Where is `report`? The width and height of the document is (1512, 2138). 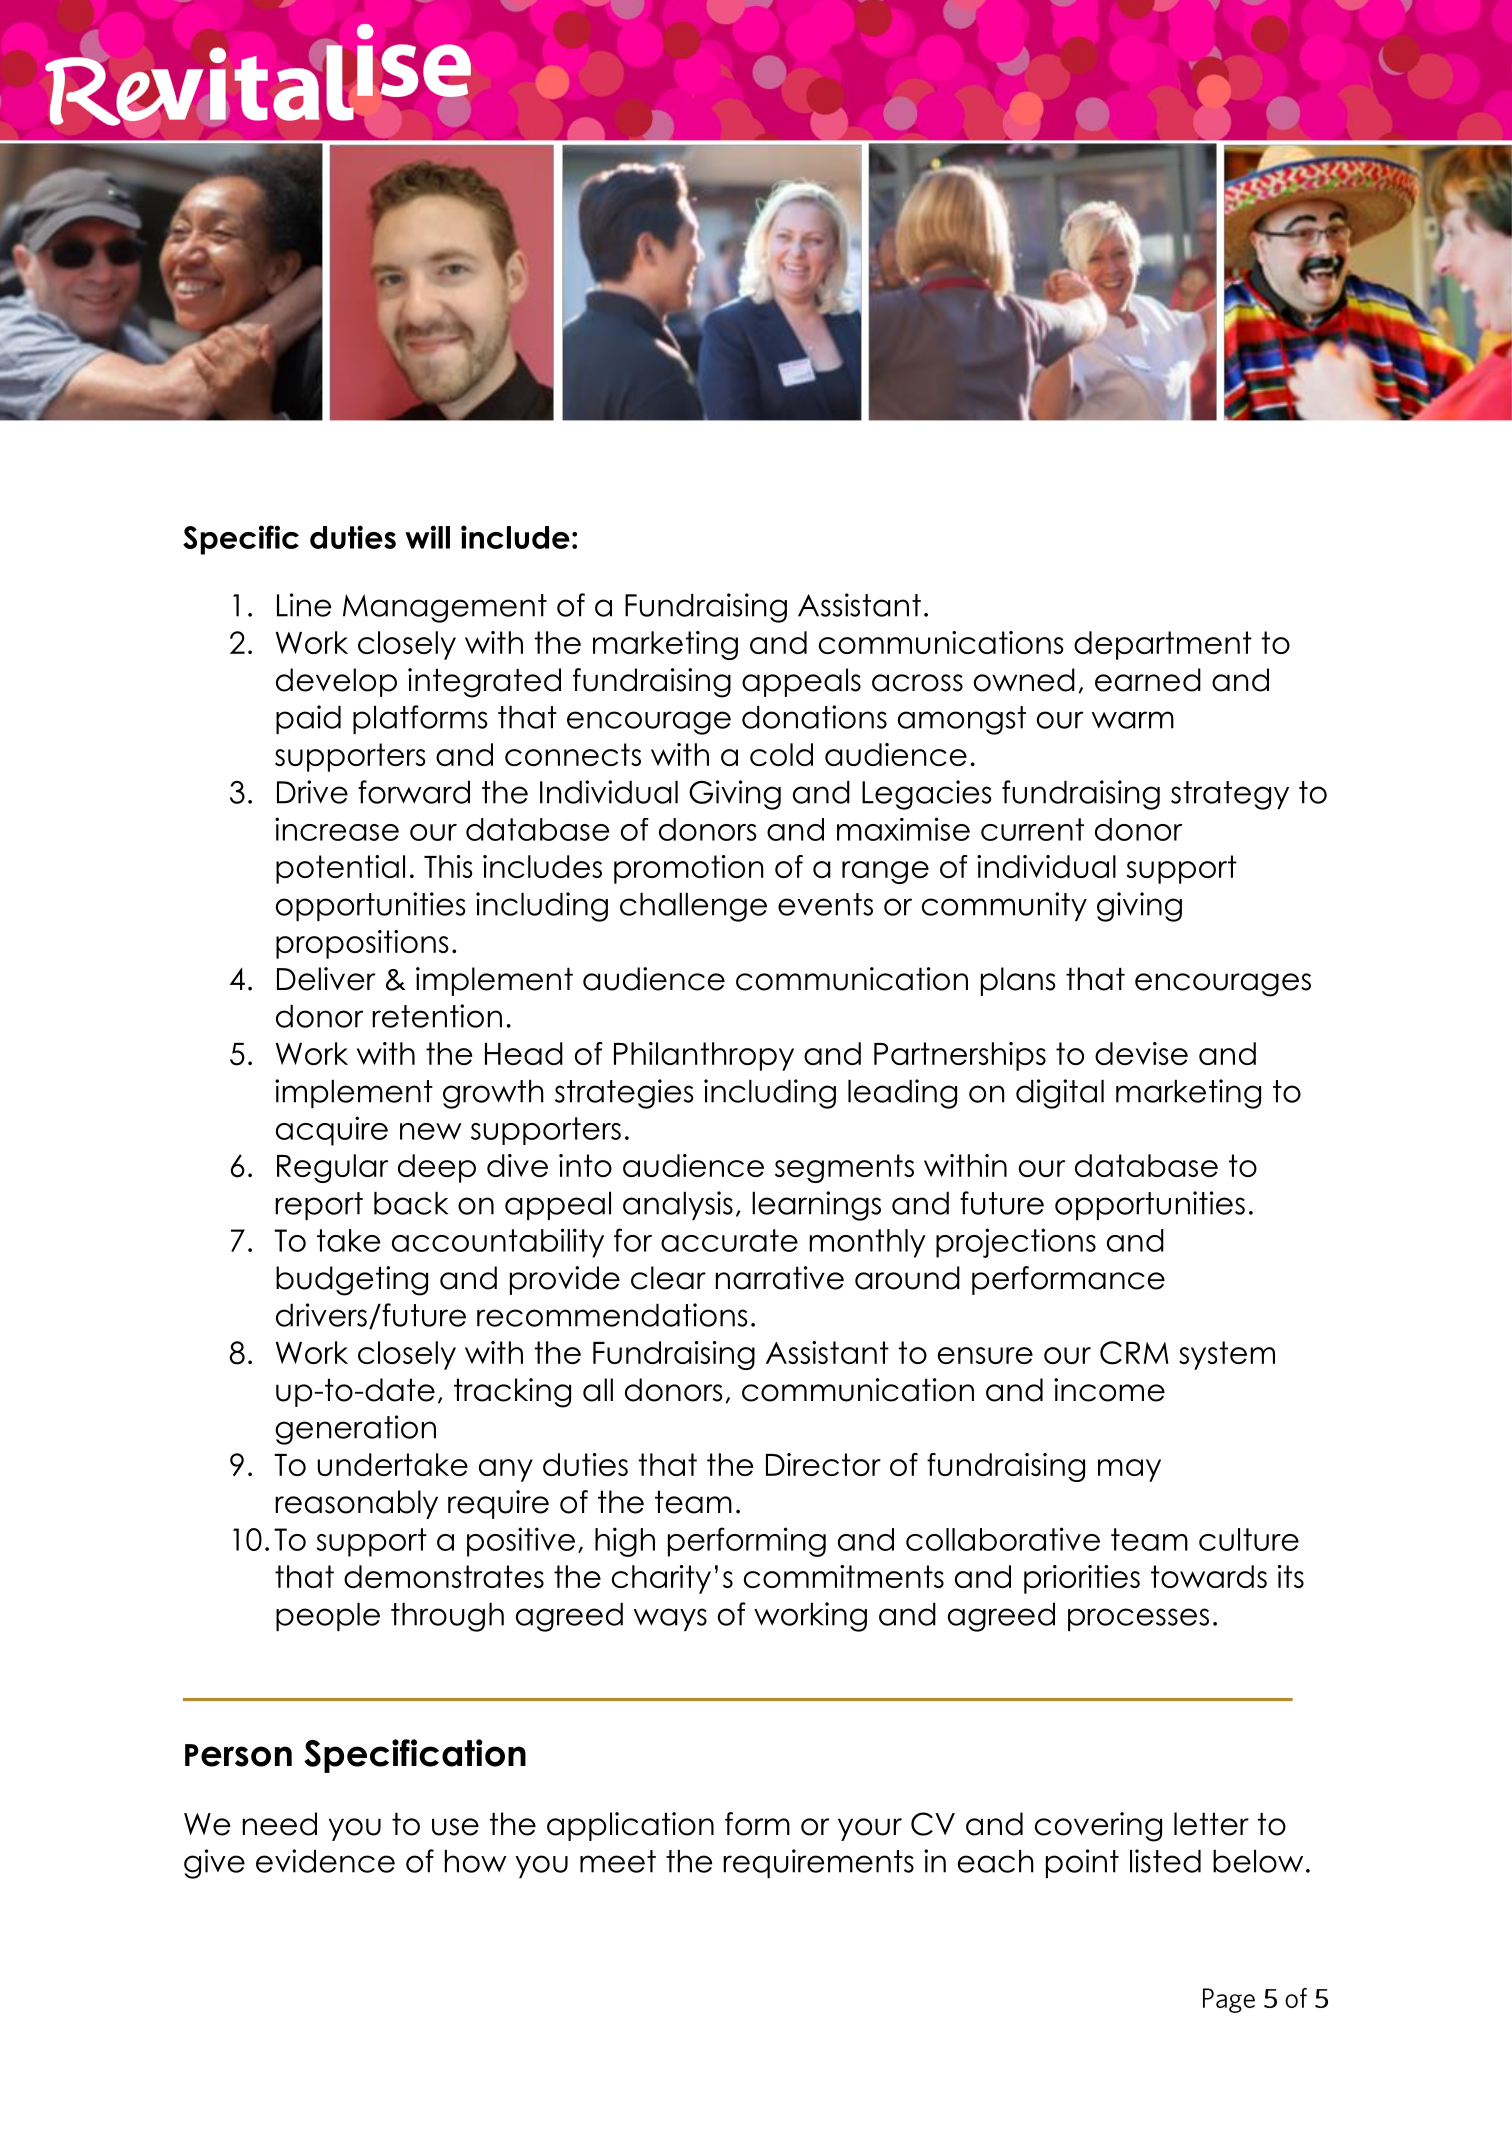
report is located at coordinates (319, 1206).
